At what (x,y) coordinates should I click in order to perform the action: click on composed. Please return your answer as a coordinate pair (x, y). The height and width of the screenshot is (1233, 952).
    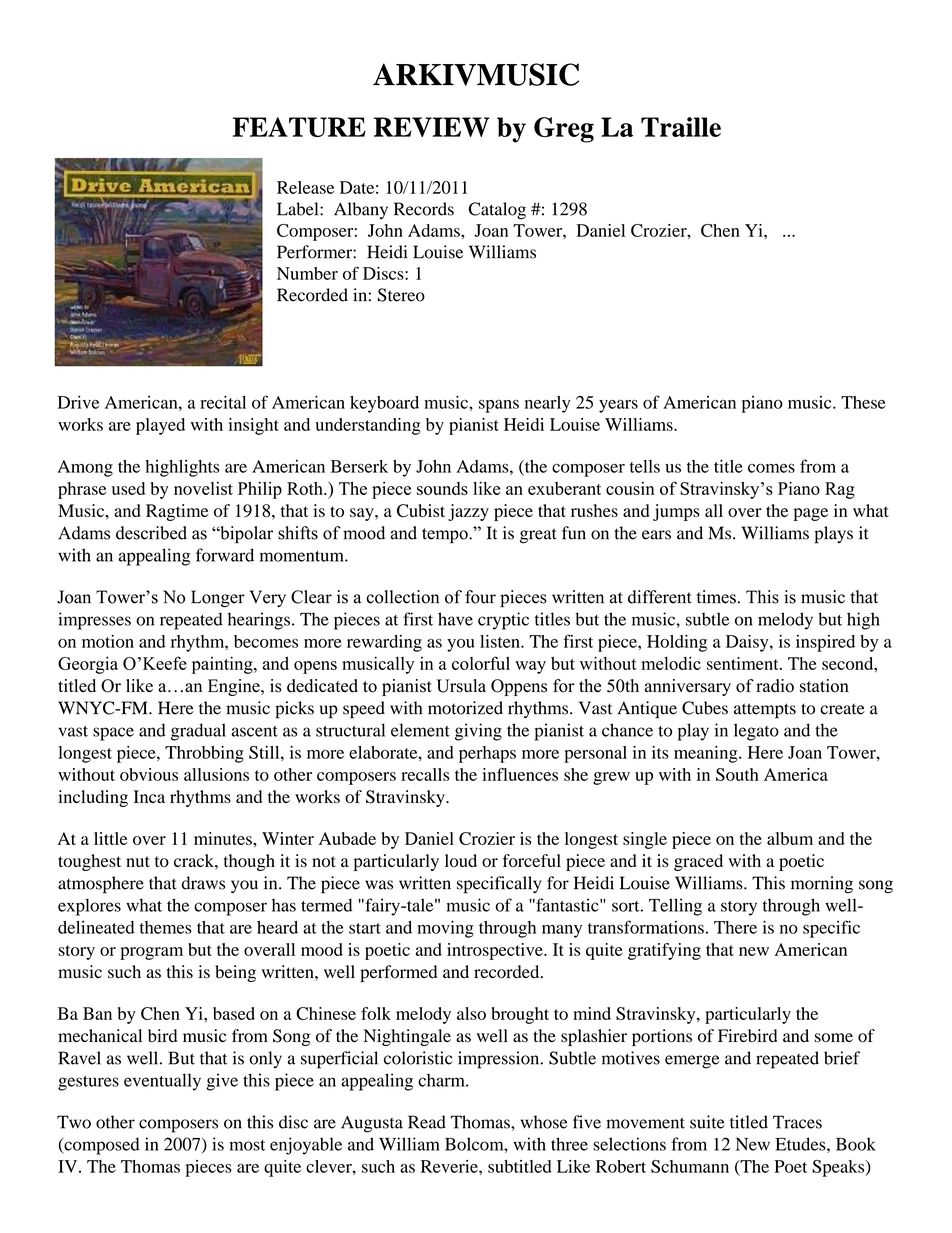
    Looking at the image, I should click on (101, 1146).
